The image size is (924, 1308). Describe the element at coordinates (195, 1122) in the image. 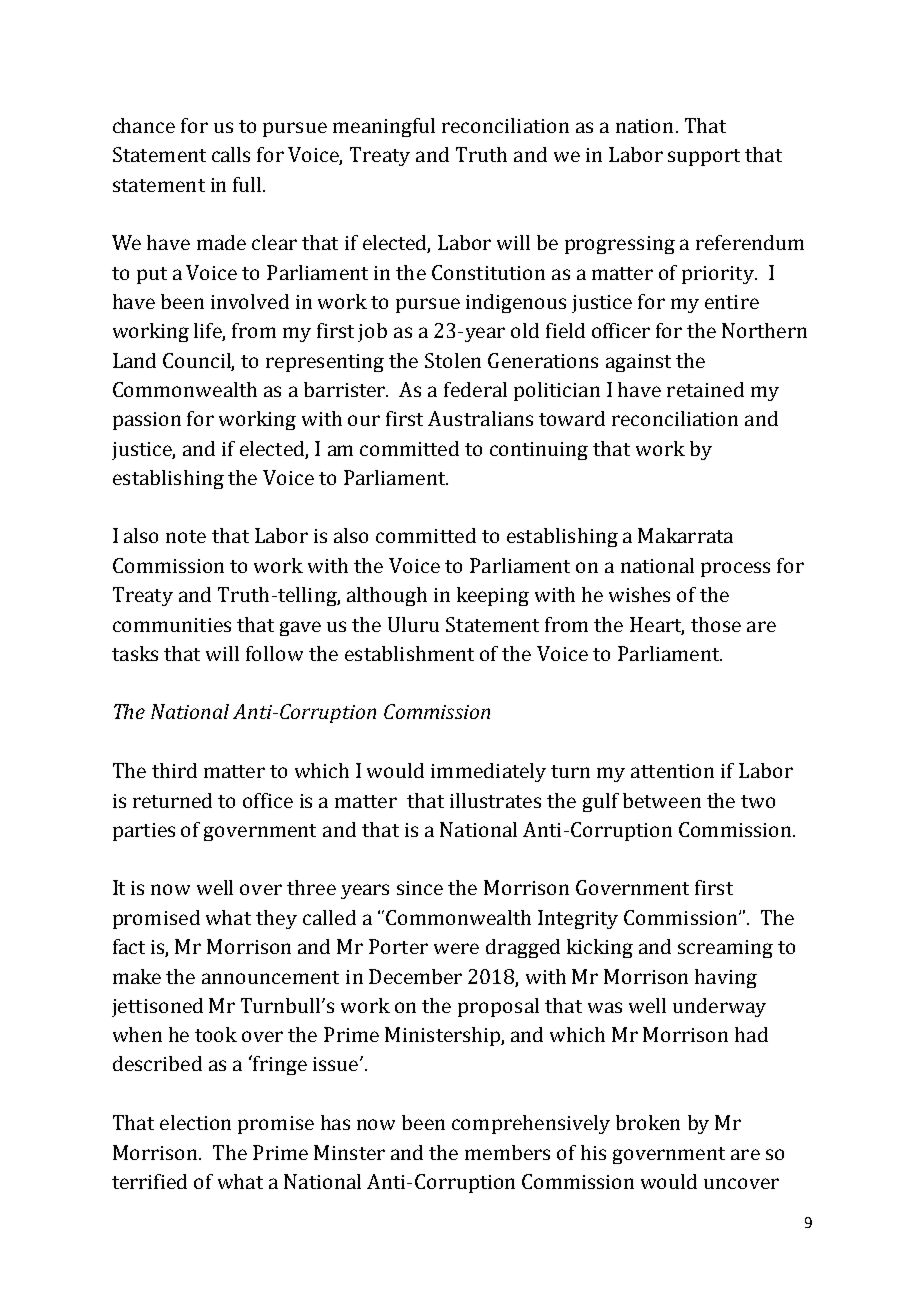

I see `election` at that location.
